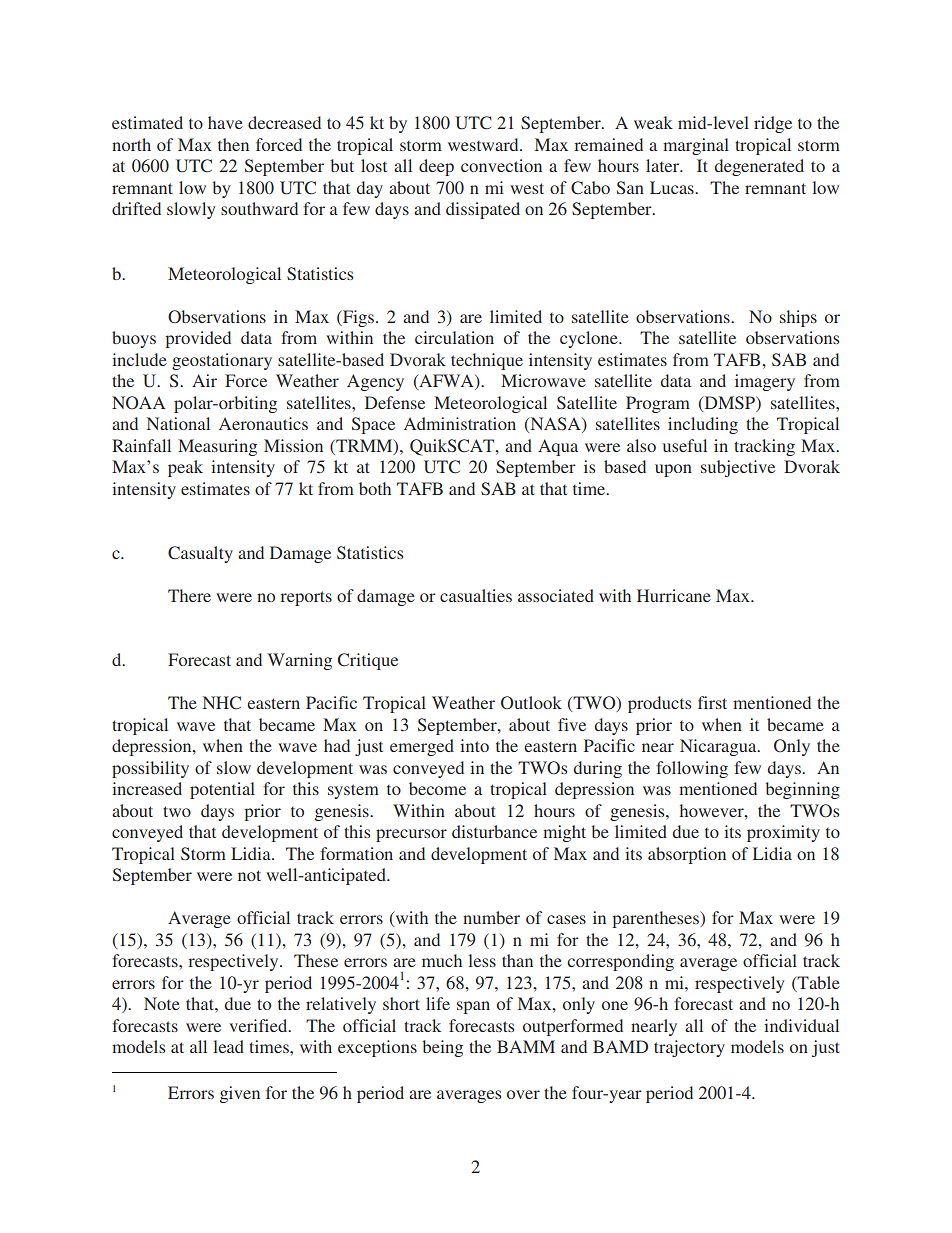 Image resolution: width=952 pixels, height=1233 pixels. I want to click on into, so click(474, 745).
